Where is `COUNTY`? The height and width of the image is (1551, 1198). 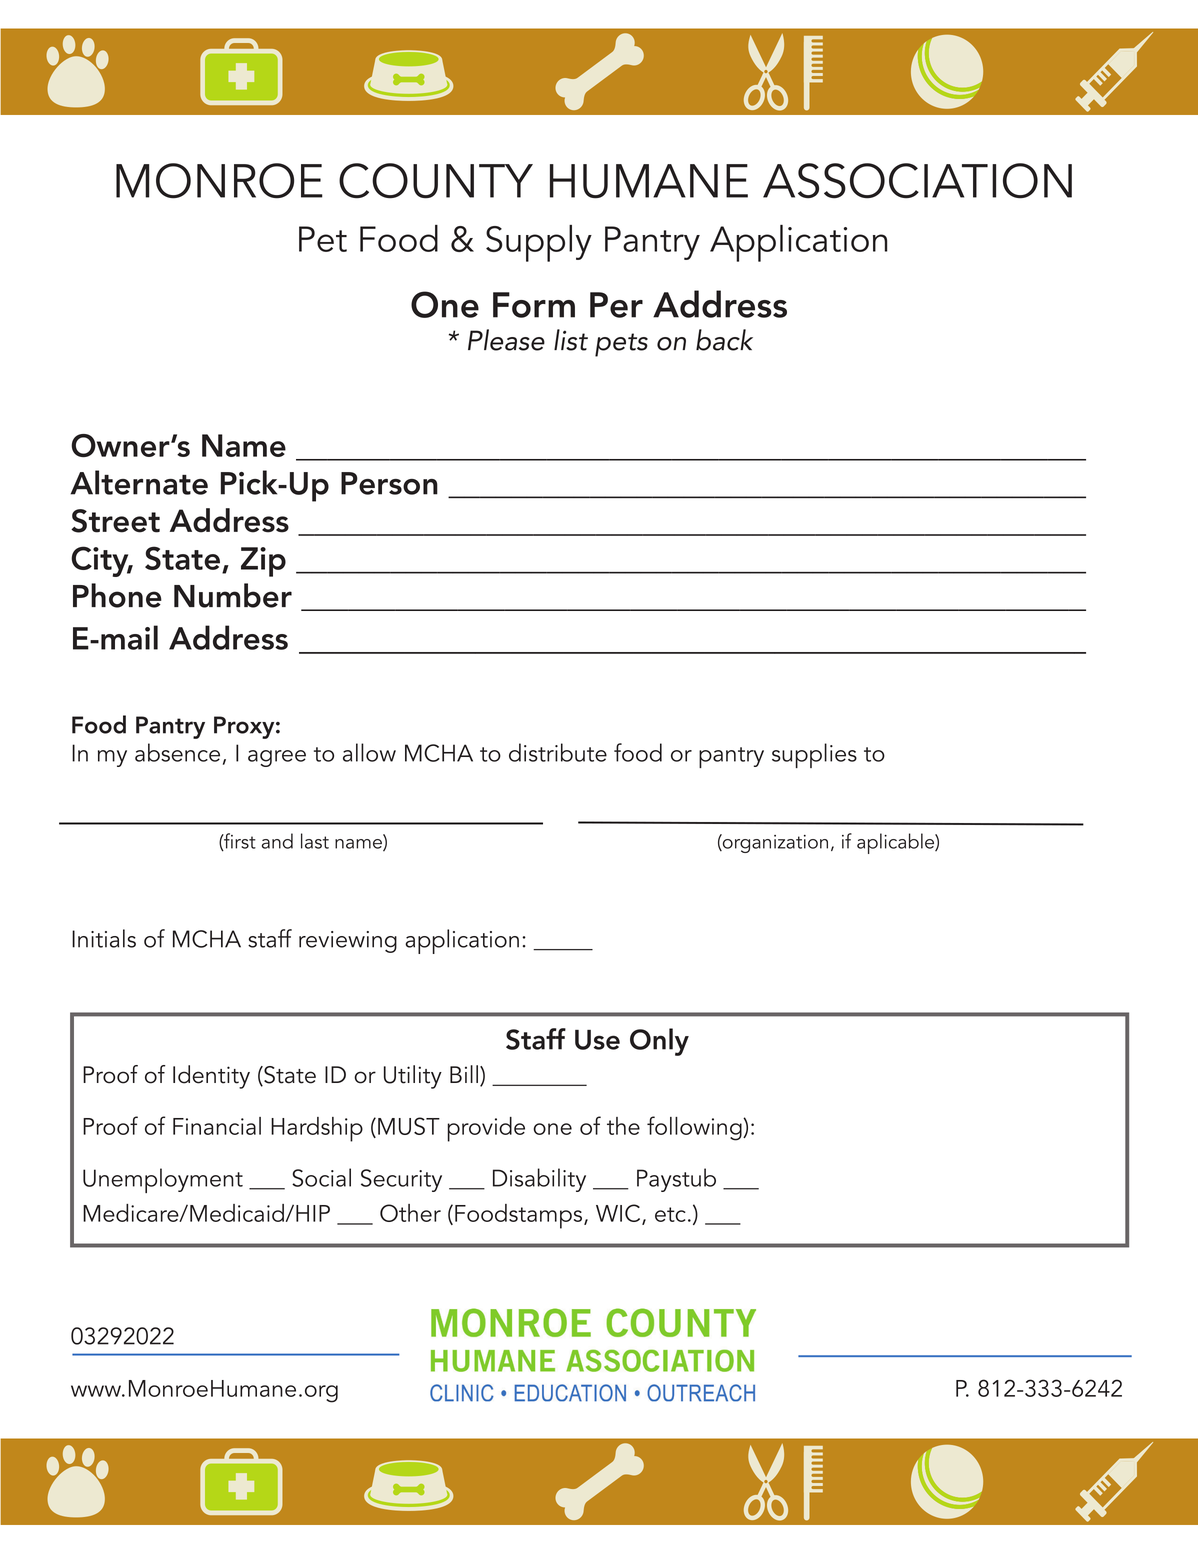
COUNTY is located at coordinates (436, 181).
